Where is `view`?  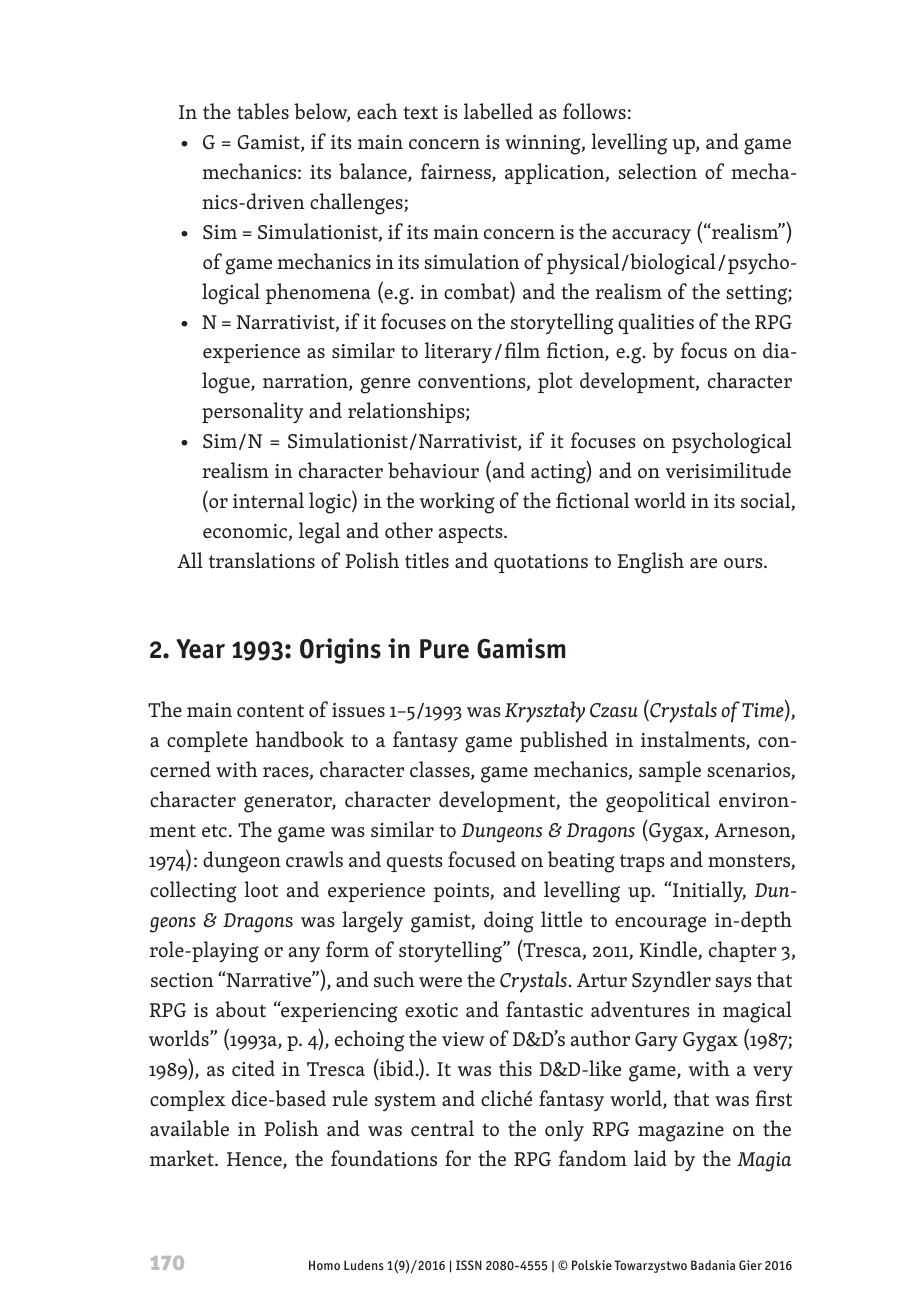 view is located at coordinates (463, 1039).
